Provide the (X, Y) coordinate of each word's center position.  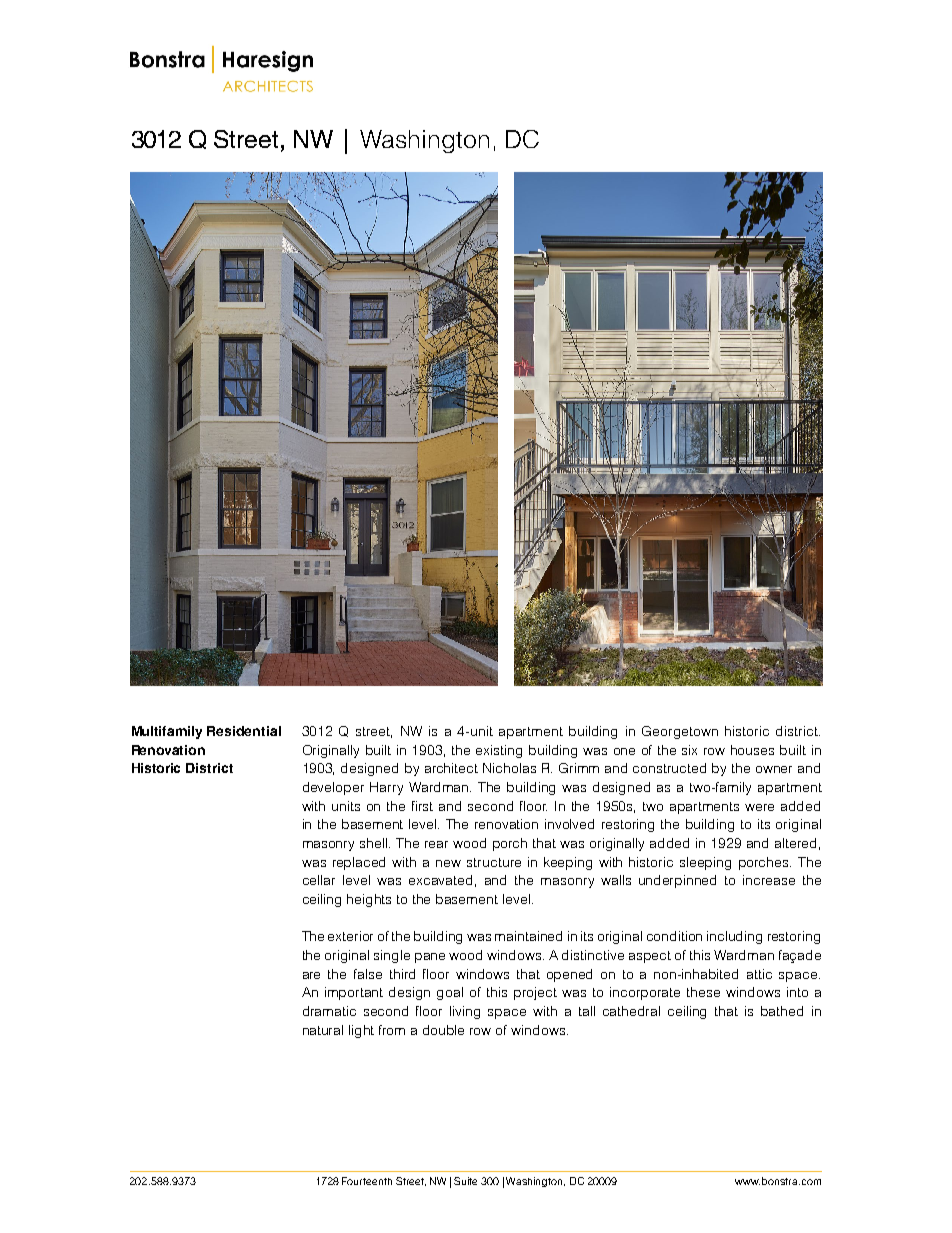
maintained (528, 936)
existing (499, 751)
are (311, 975)
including (734, 937)
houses (752, 750)
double (443, 1030)
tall (587, 1011)
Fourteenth (367, 1181)
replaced (359, 863)
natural (323, 1030)
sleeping (705, 863)
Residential (244, 731)
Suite (465, 1181)
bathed (782, 1011)
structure (494, 862)
